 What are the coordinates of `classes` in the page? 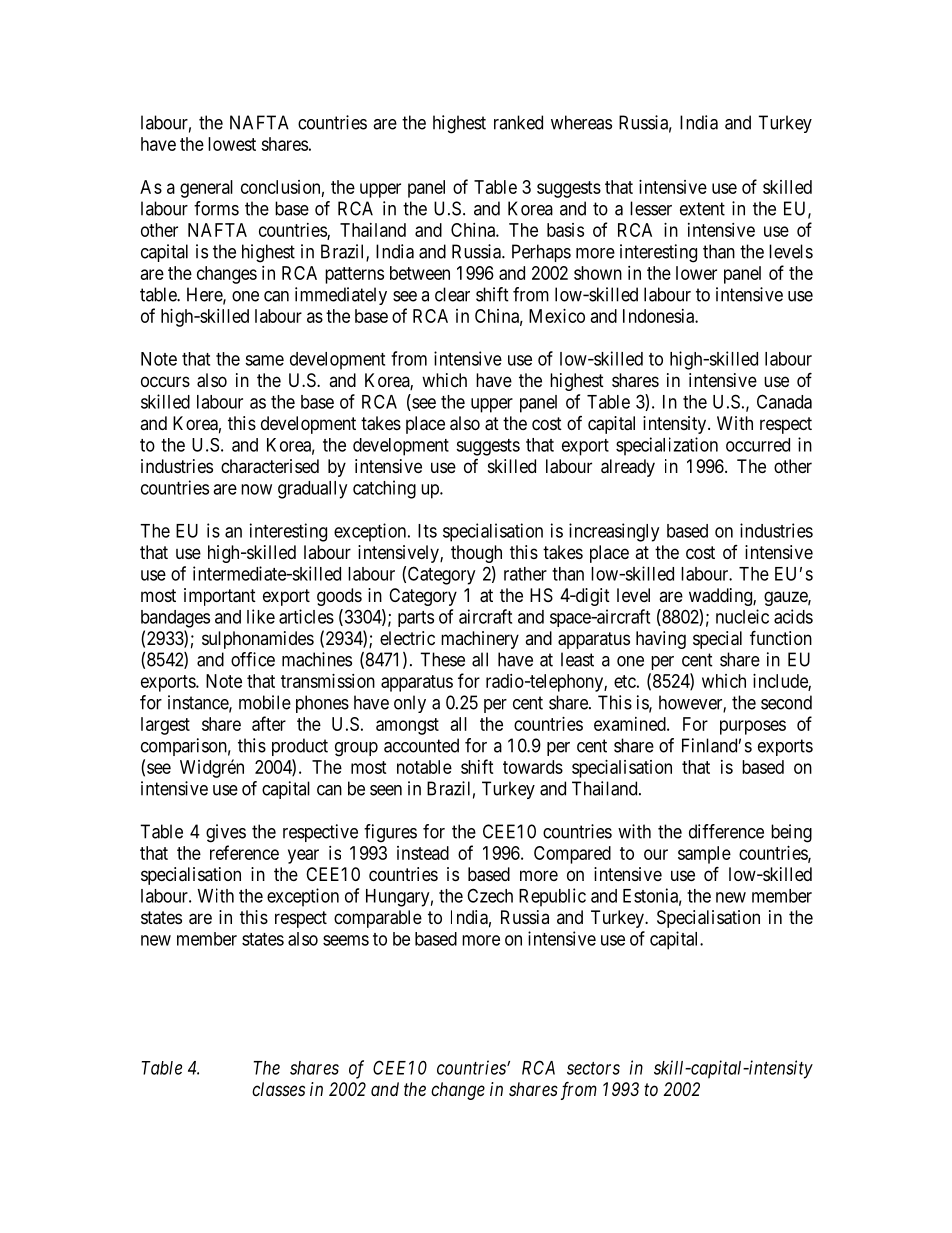 It's located at (278, 1089).
